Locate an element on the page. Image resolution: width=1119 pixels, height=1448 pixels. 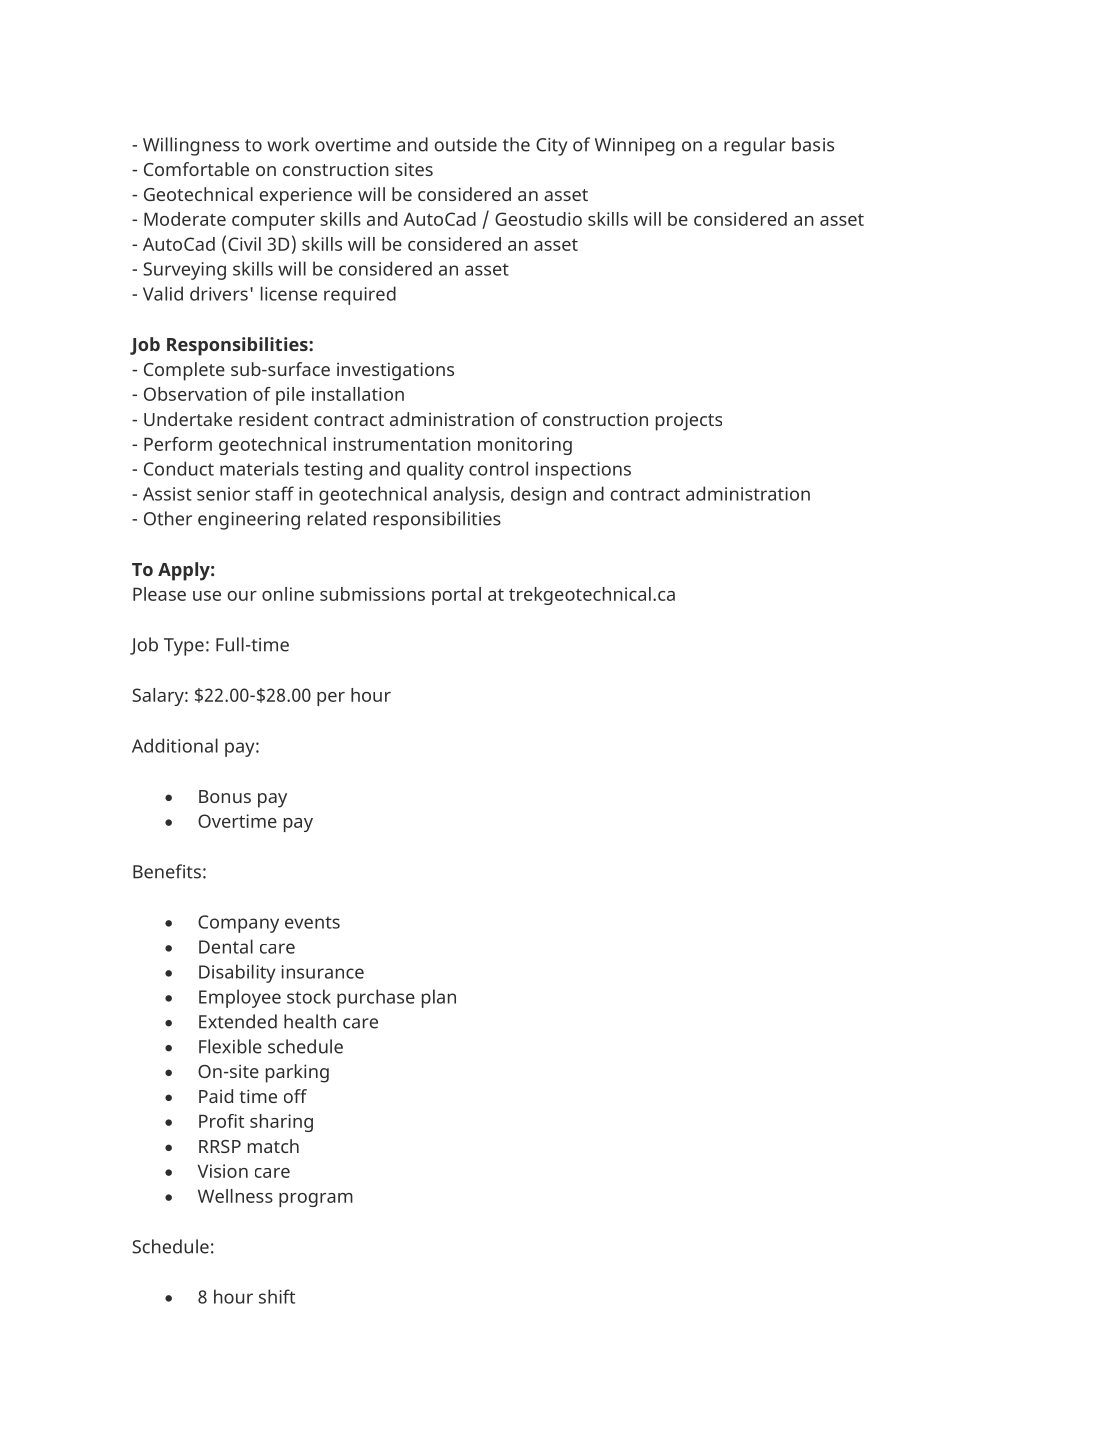
materials is located at coordinates (259, 468).
